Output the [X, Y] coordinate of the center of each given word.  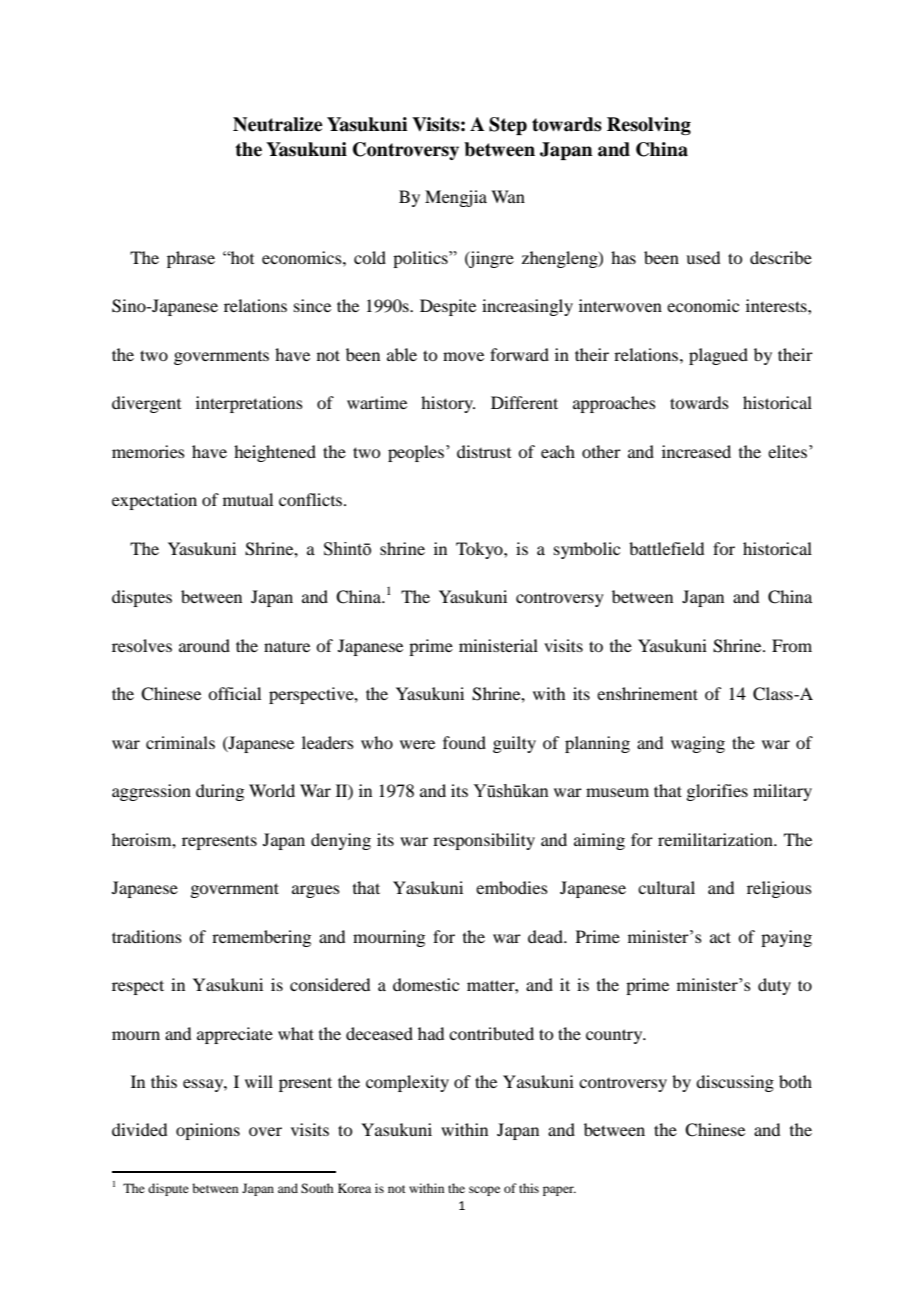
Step [508, 126]
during [220, 792]
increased [696, 451]
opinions [208, 1131]
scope [484, 1191]
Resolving [649, 126]
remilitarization [716, 839]
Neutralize [278, 124]
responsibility [484, 841]
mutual [248, 499]
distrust [484, 451]
